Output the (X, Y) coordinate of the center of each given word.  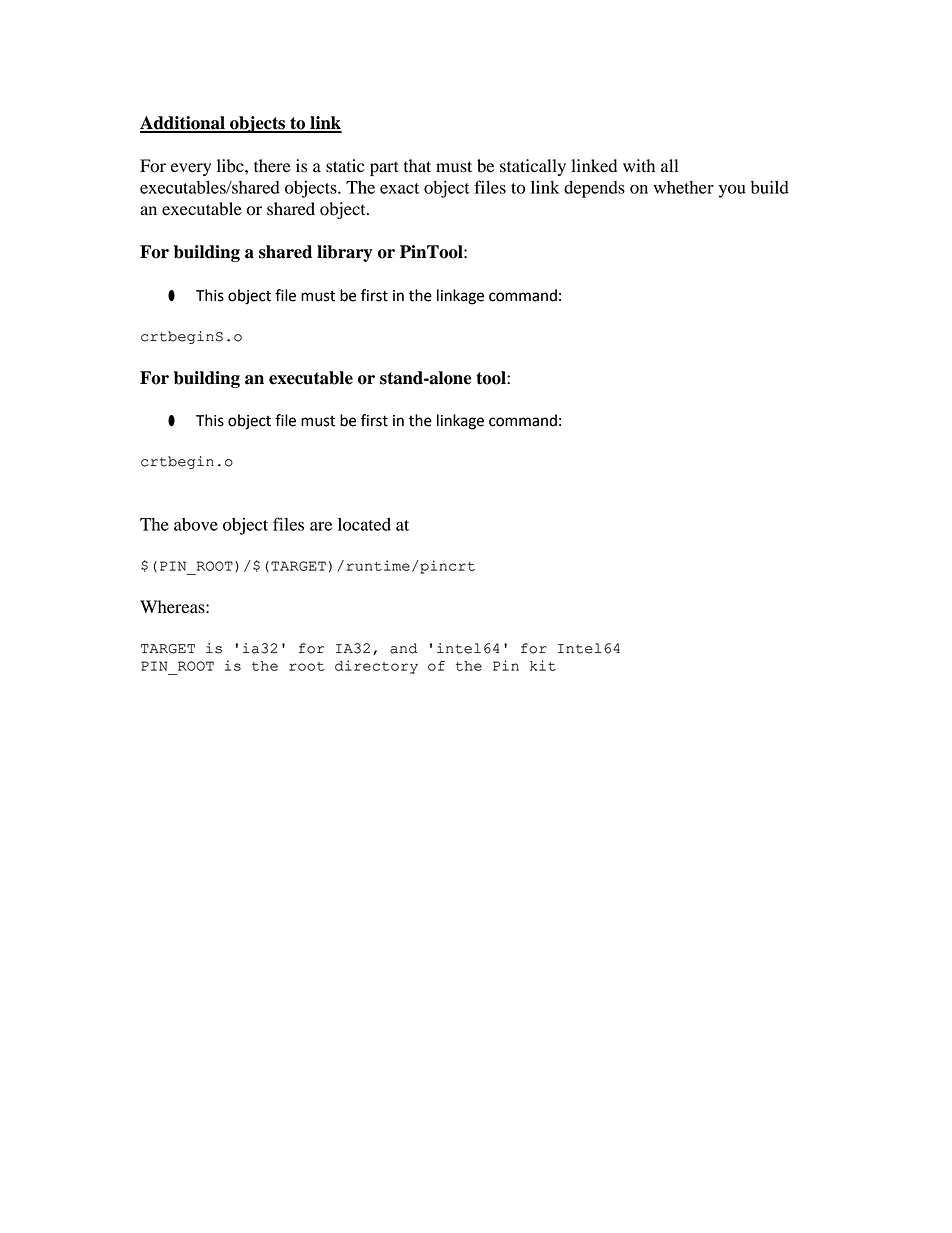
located (364, 524)
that (417, 166)
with (639, 166)
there (272, 166)
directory (376, 667)
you (732, 191)
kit (543, 665)
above (196, 524)
